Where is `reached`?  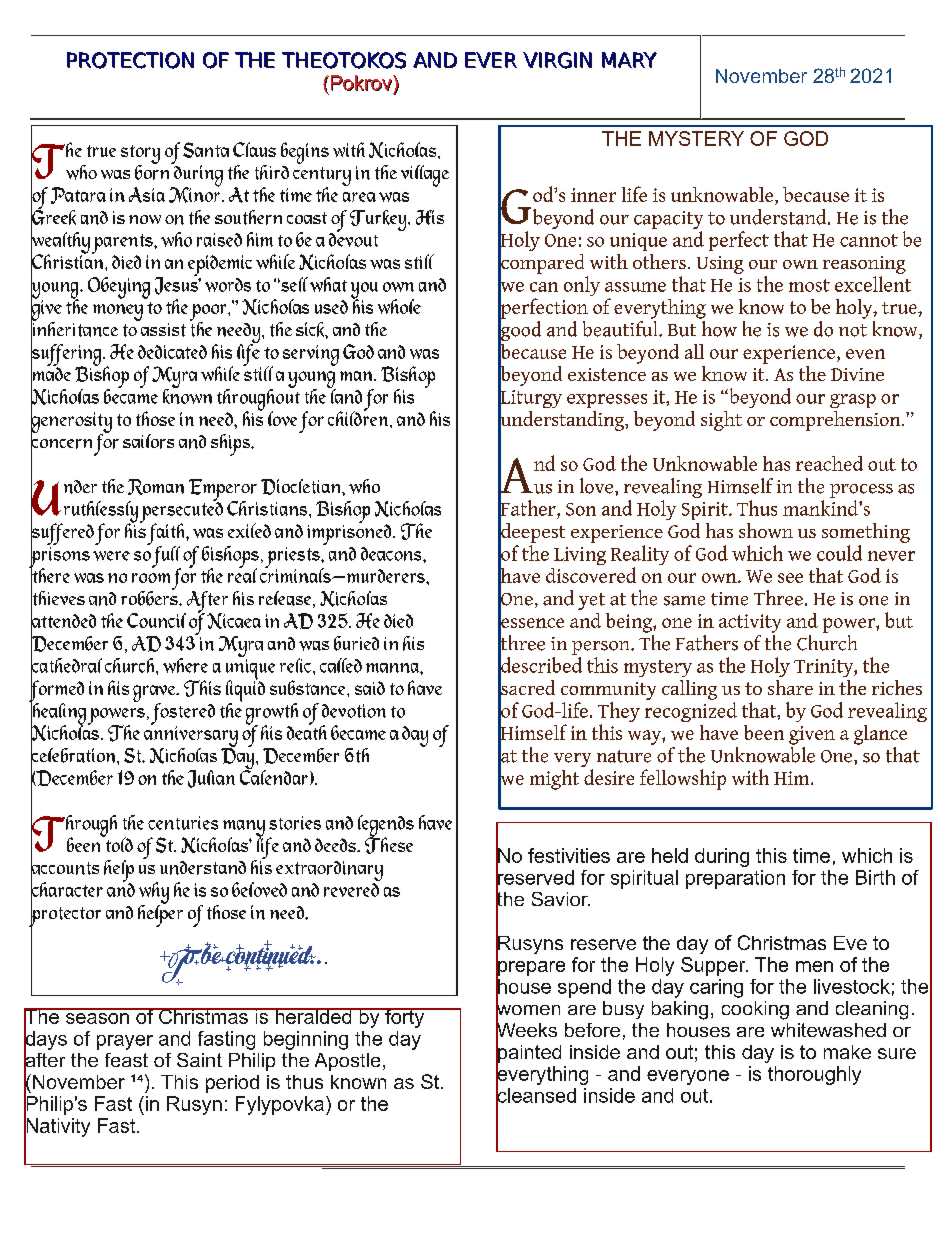 reached is located at coordinates (829, 463).
